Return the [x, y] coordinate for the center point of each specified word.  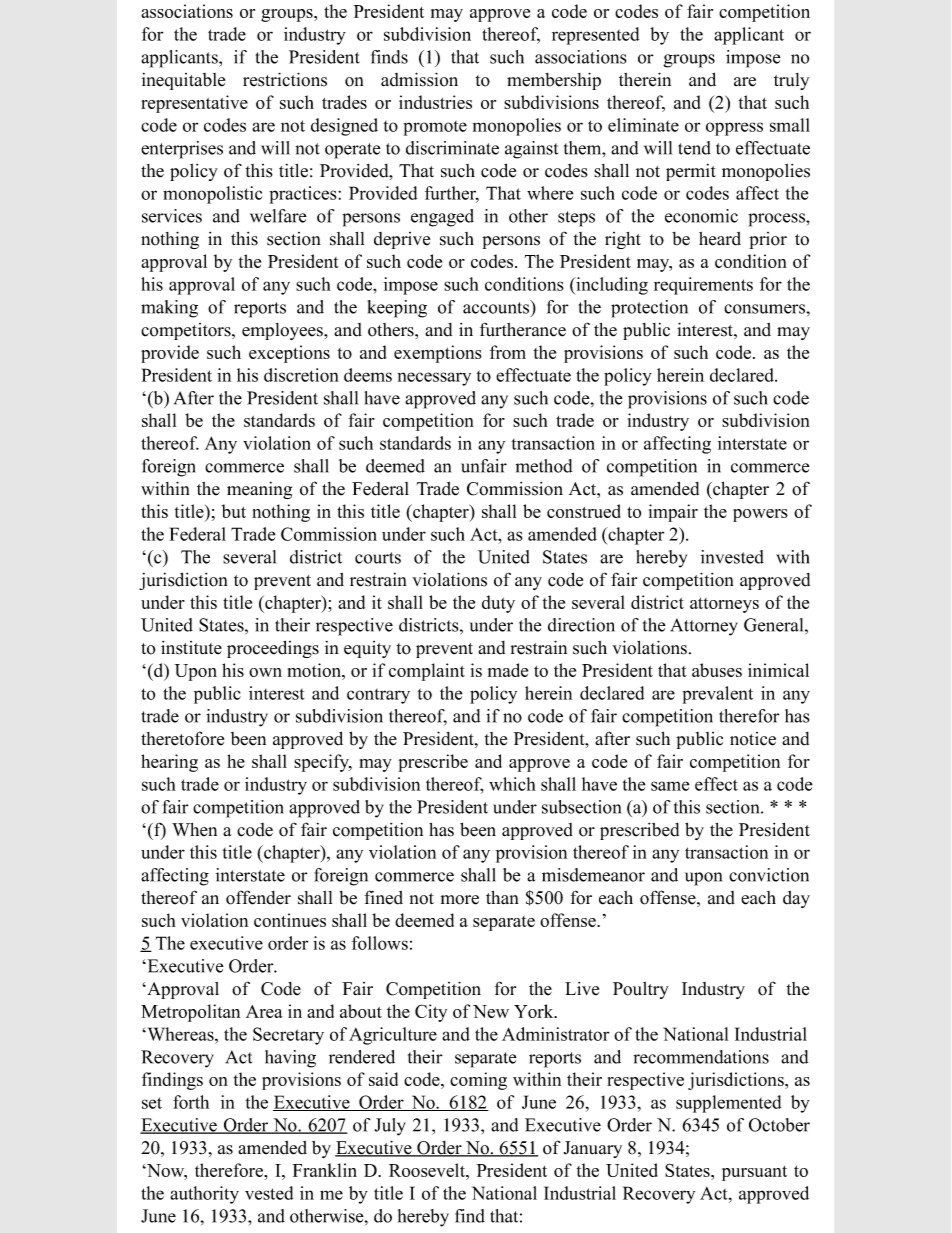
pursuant [754, 1173]
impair [673, 513]
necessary [434, 379]
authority [204, 1195]
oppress [734, 129]
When [194, 830]
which [512, 784]
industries [435, 102]
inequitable [183, 81]
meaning [259, 490]
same [670, 786]
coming [478, 1081]
